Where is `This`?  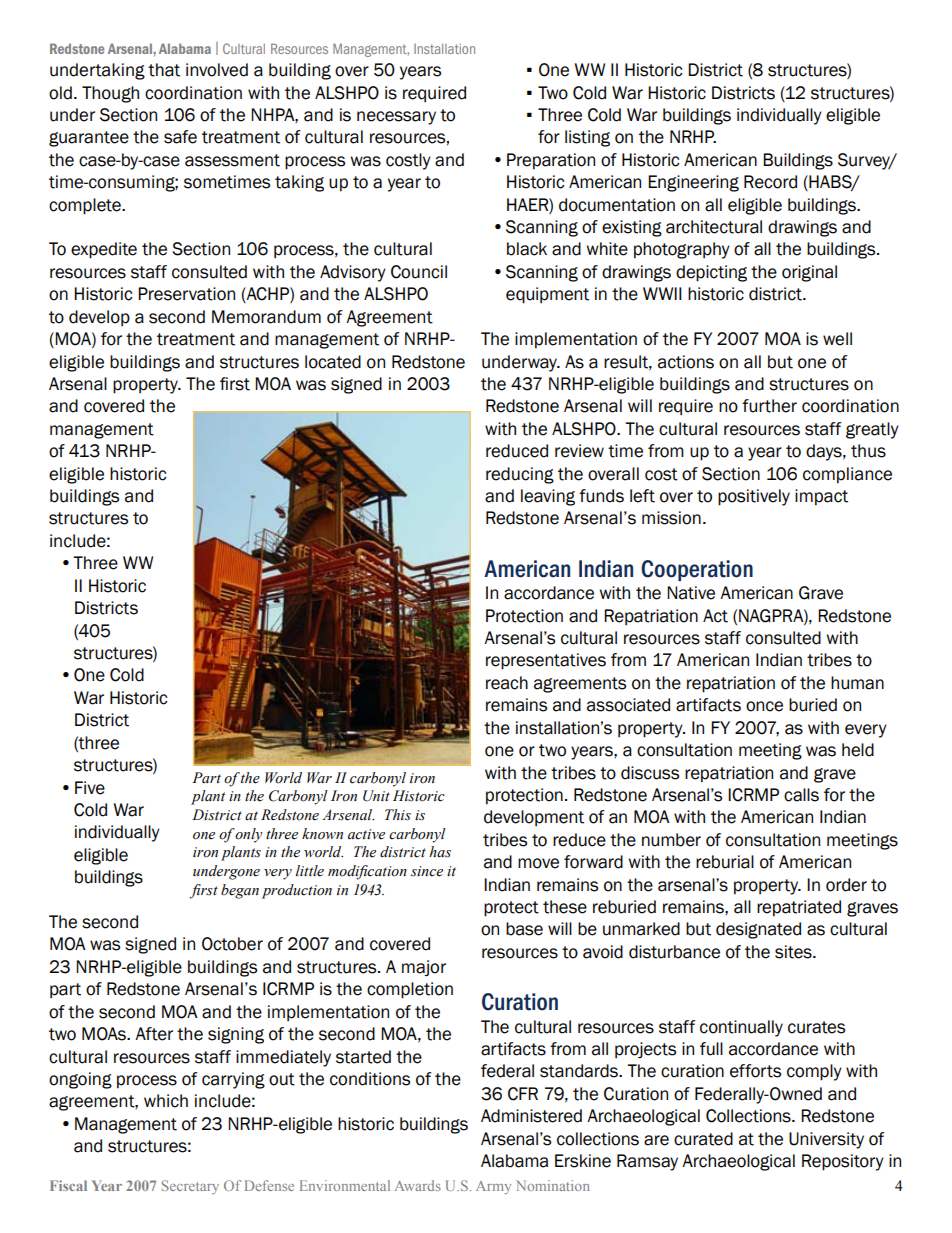
This is located at coordinates (398, 815).
